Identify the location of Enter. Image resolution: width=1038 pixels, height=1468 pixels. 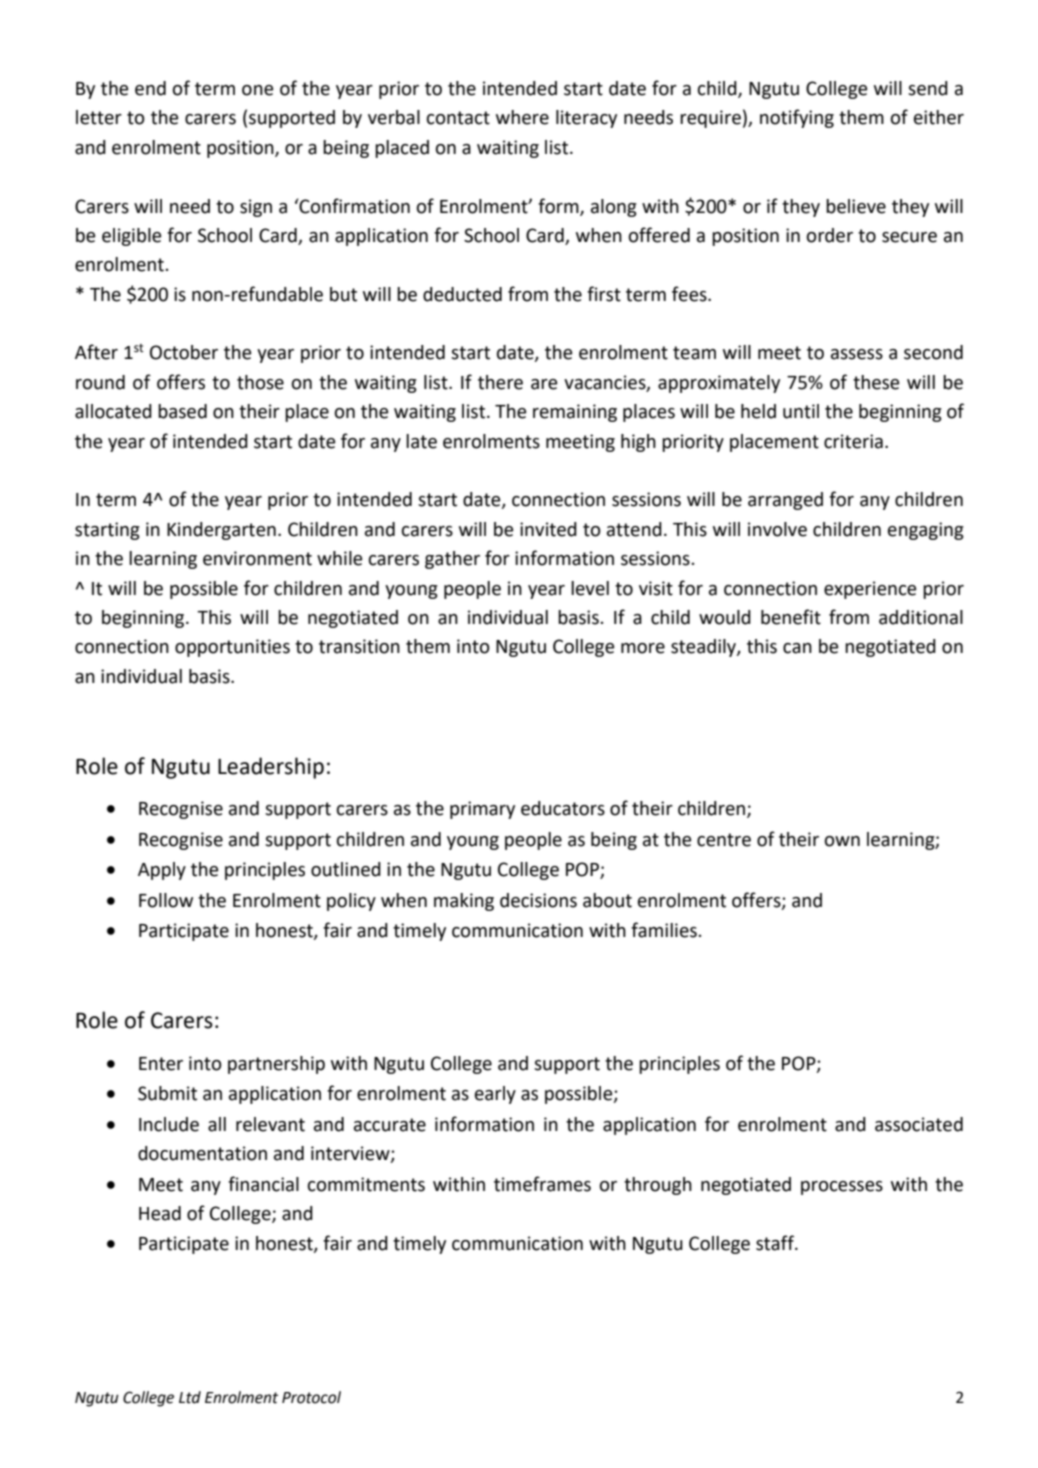
(161, 1064).
